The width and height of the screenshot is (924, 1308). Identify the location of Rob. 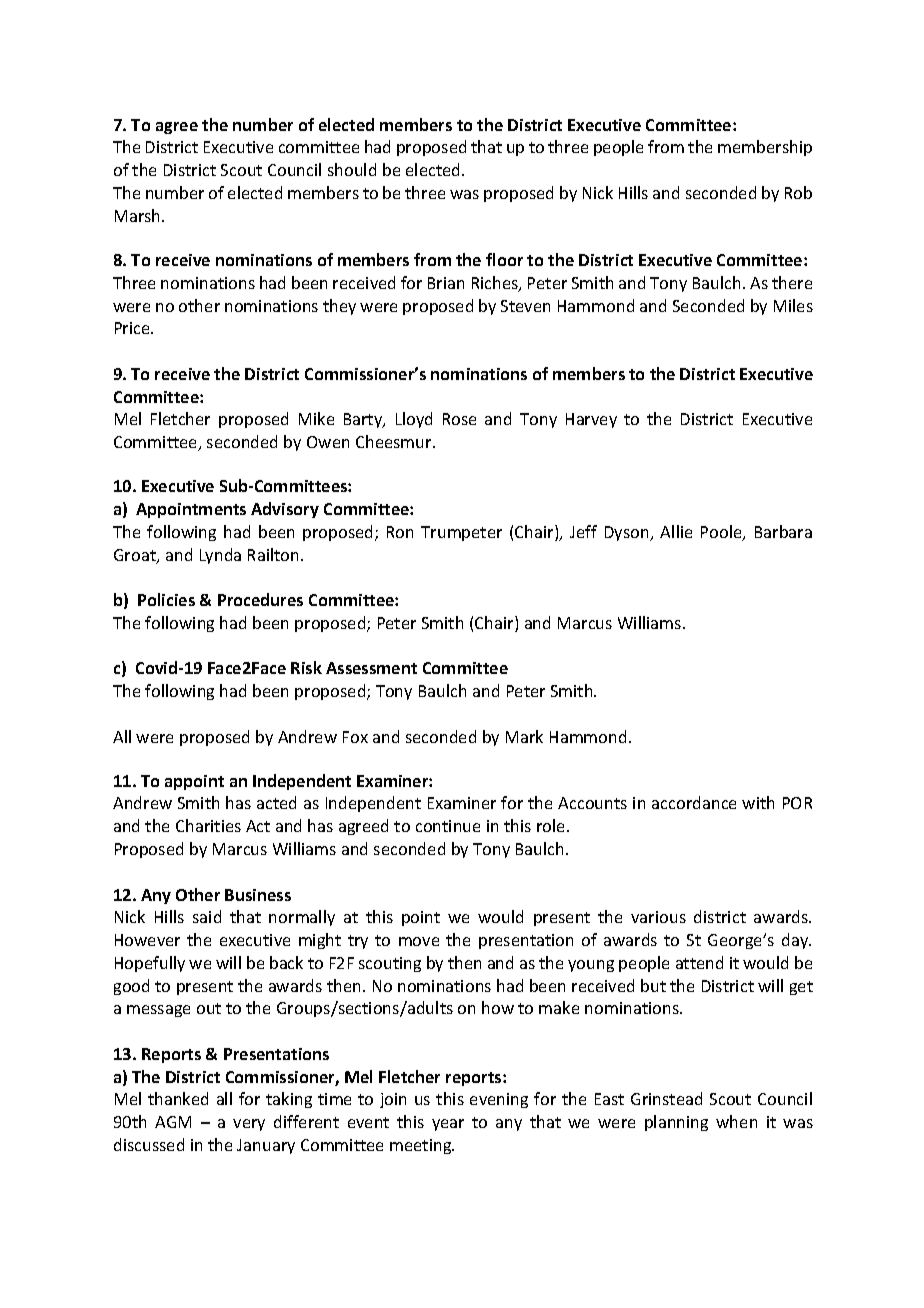
(798, 192).
